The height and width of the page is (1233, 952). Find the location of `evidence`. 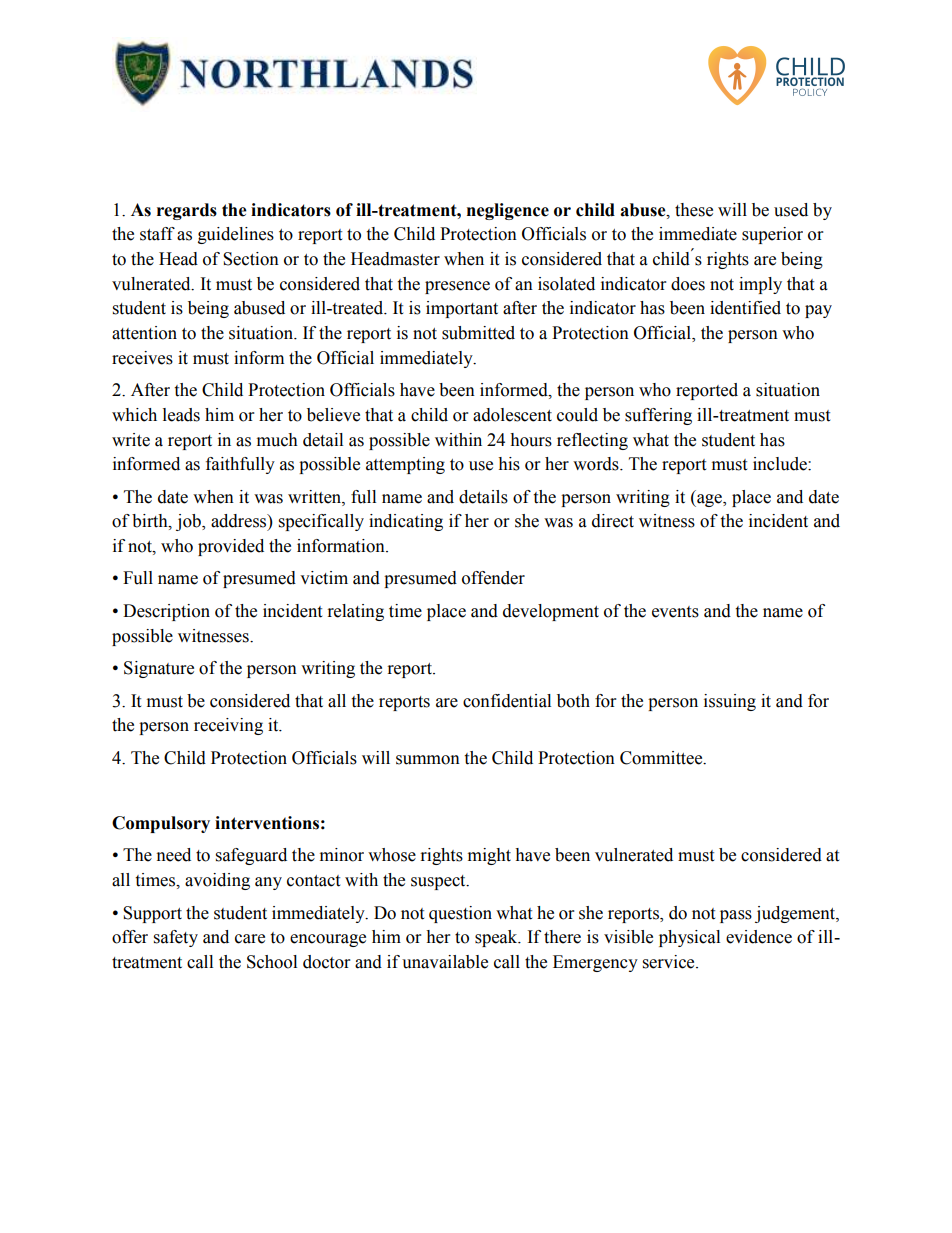

evidence is located at coordinates (759, 937).
